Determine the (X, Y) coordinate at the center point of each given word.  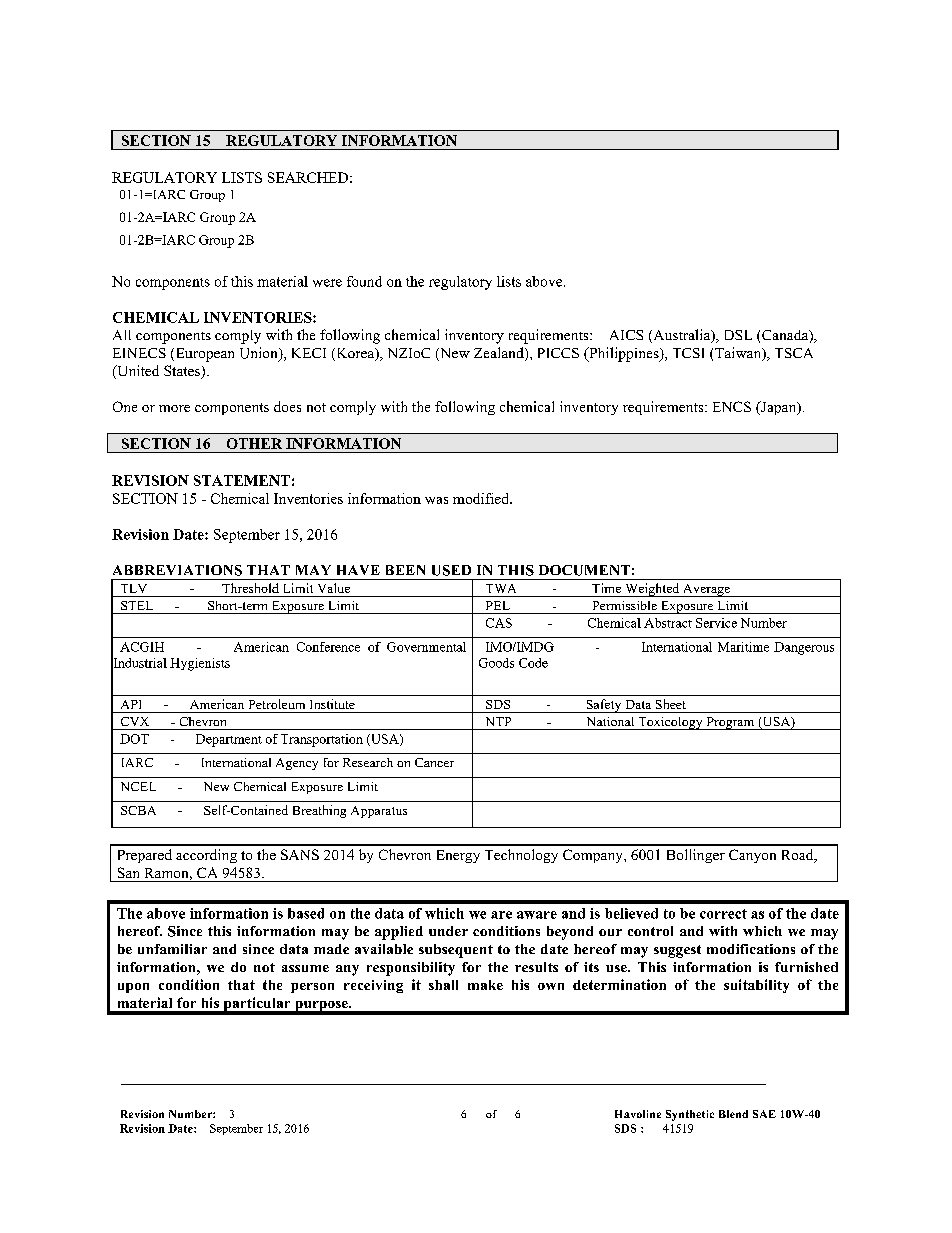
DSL (738, 335)
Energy (458, 856)
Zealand (500, 354)
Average (706, 590)
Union (260, 354)
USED (451, 570)
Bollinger (696, 856)
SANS (300, 854)
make (485, 985)
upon (133, 988)
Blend (733, 1114)
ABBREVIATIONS (177, 570)
